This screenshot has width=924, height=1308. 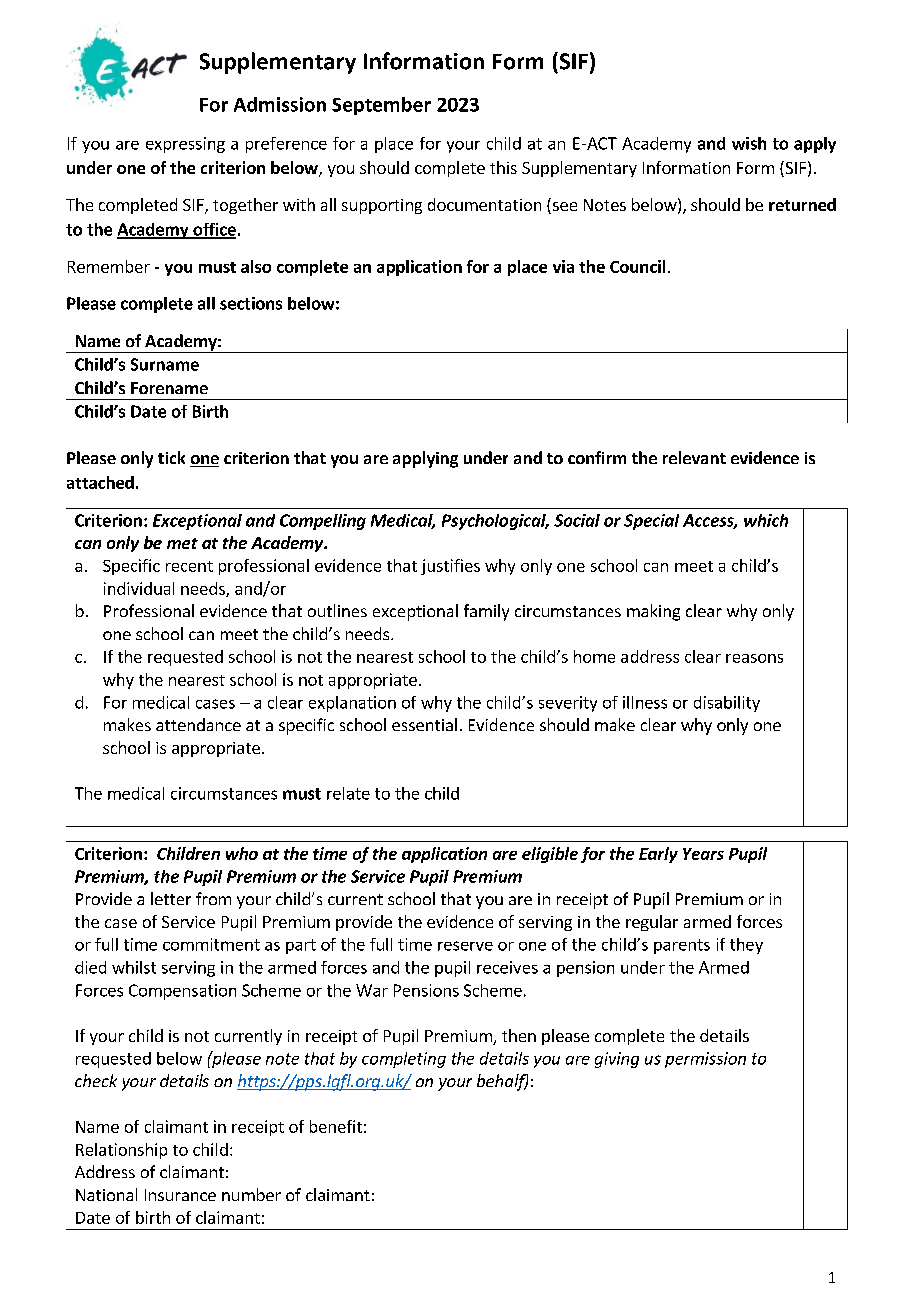 What do you see at coordinates (336, 1126) in the screenshot?
I see `benefit` at bounding box center [336, 1126].
